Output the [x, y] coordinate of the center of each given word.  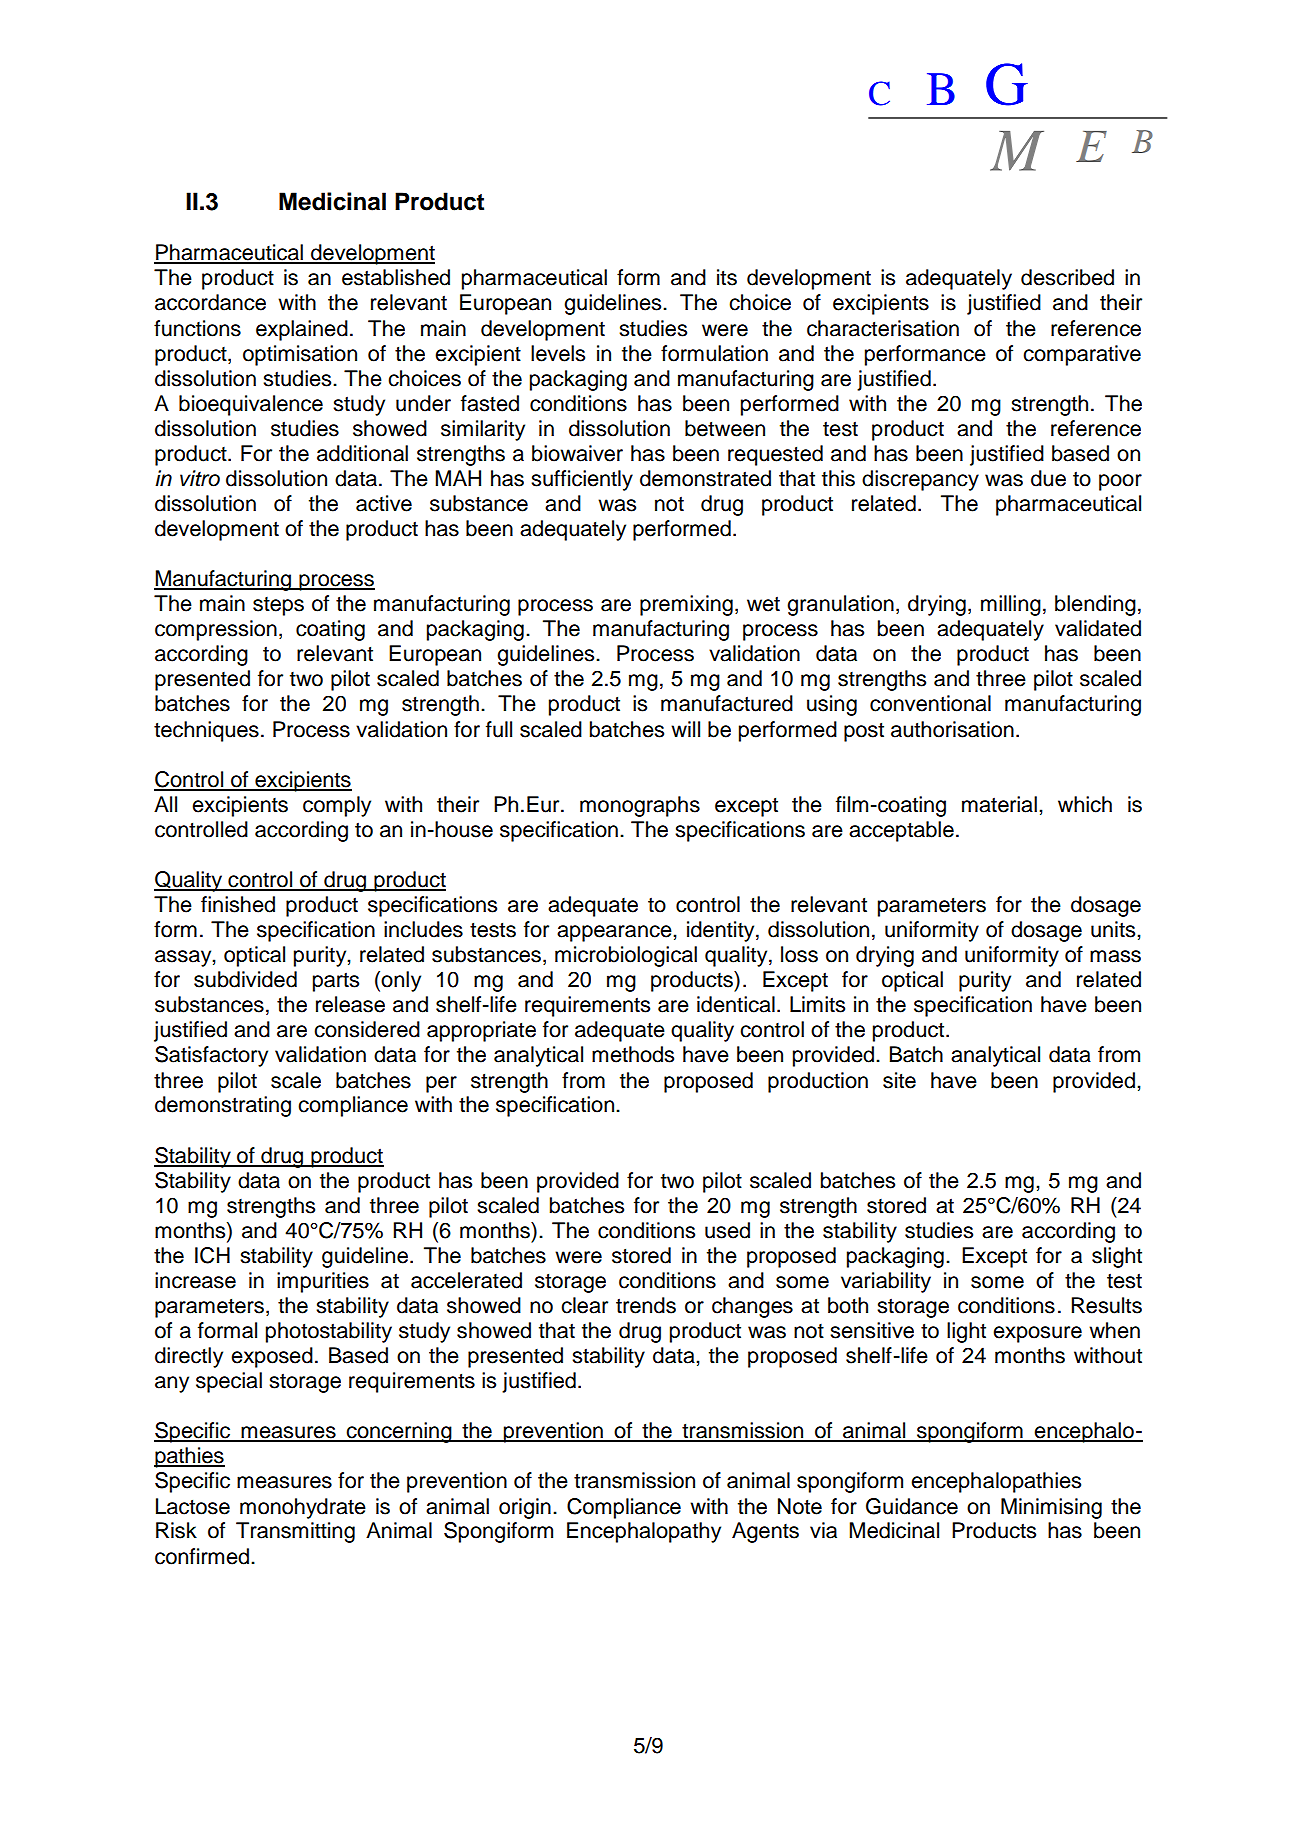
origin [525, 1508]
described [1067, 277]
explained [302, 330]
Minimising [1051, 1508]
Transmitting [295, 1532]
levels [558, 353]
